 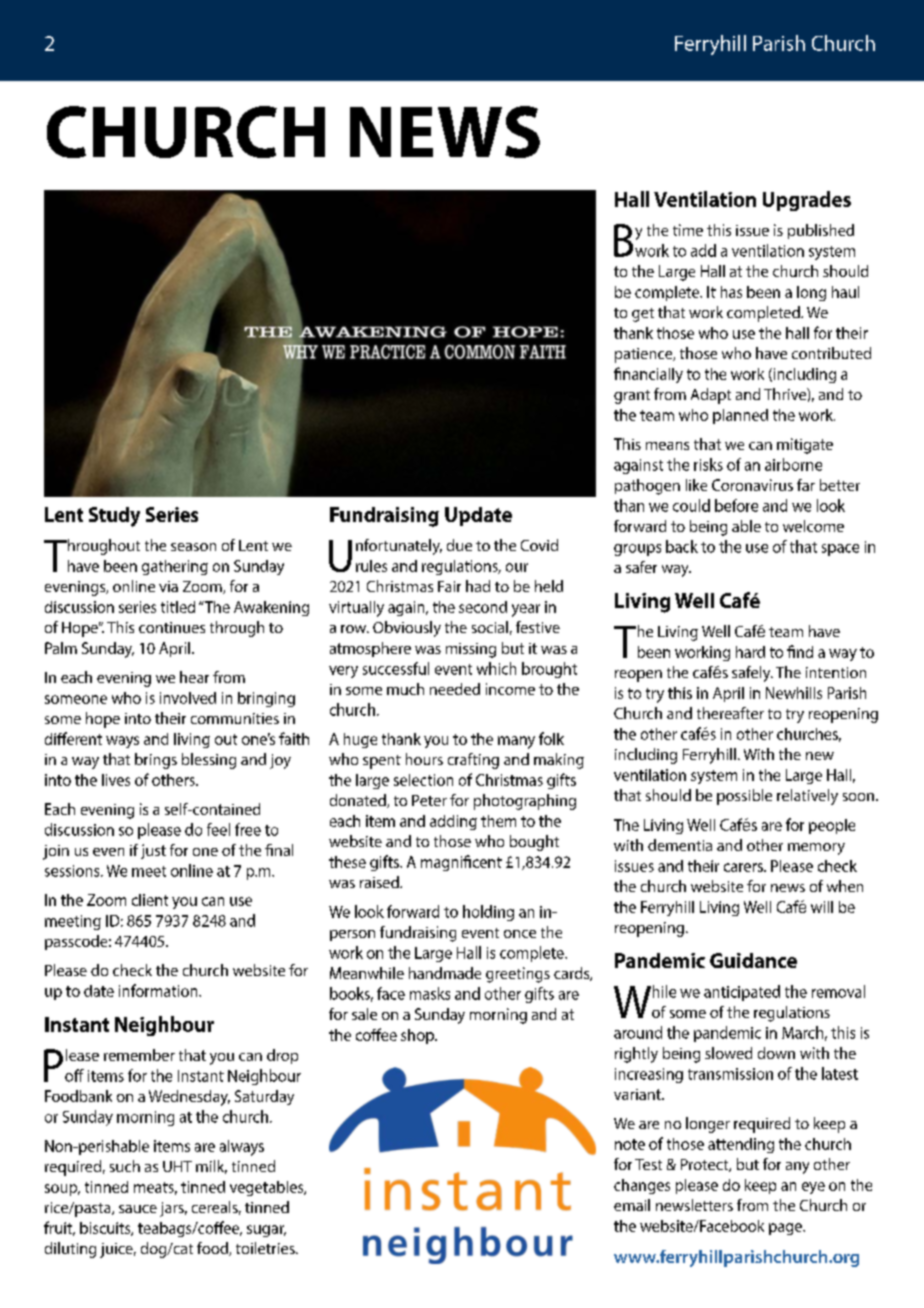 I want to click on information, so click(x=159, y=990).
